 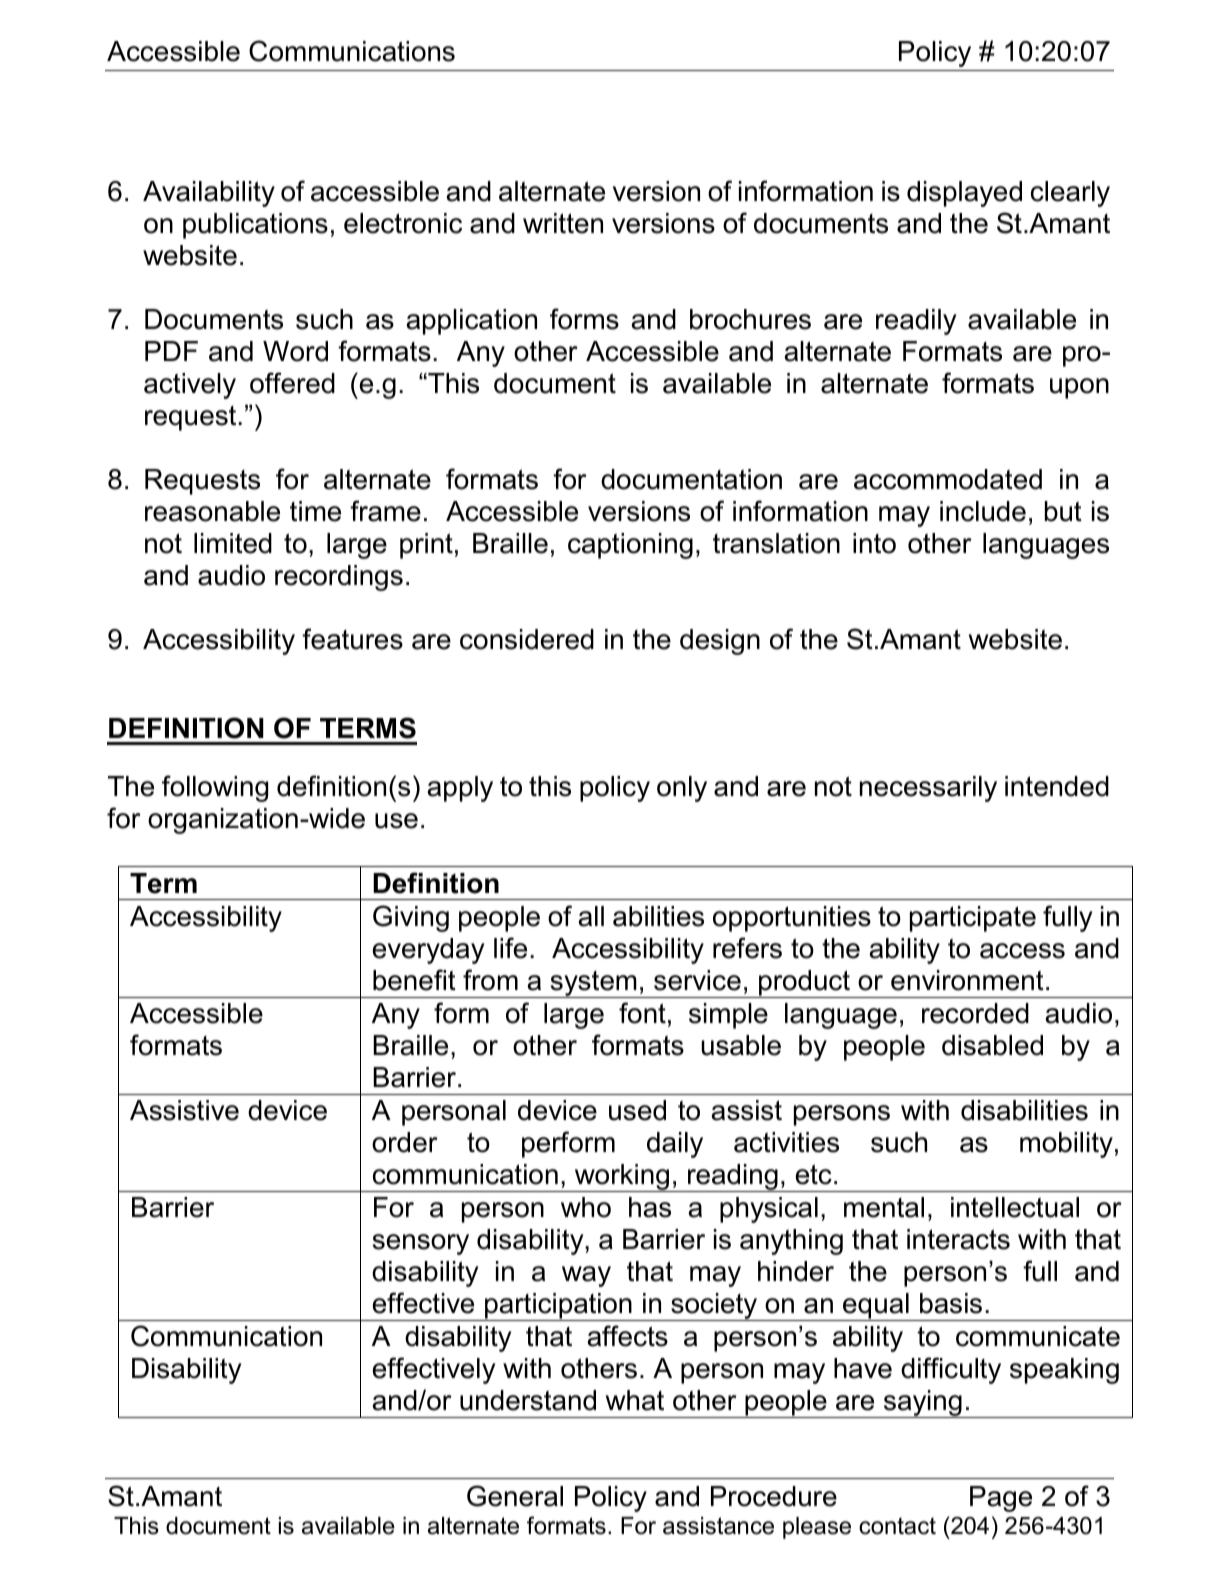 I want to click on design, so click(x=720, y=642).
